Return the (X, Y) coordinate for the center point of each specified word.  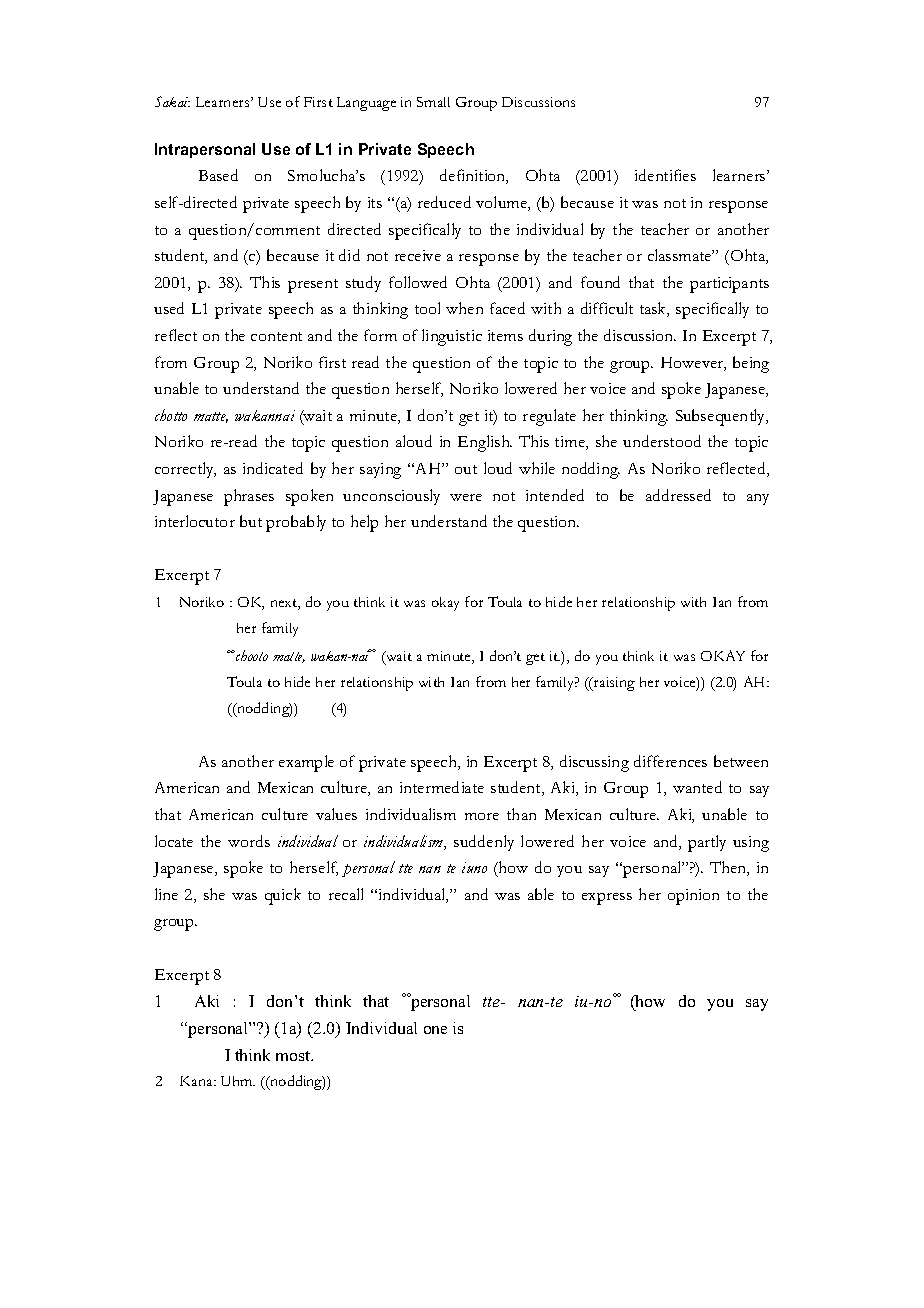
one (435, 1030)
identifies (665, 175)
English (485, 443)
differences (670, 761)
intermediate (442, 787)
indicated (273, 468)
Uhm (238, 1081)
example (306, 763)
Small (433, 102)
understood (662, 441)
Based (218, 175)
